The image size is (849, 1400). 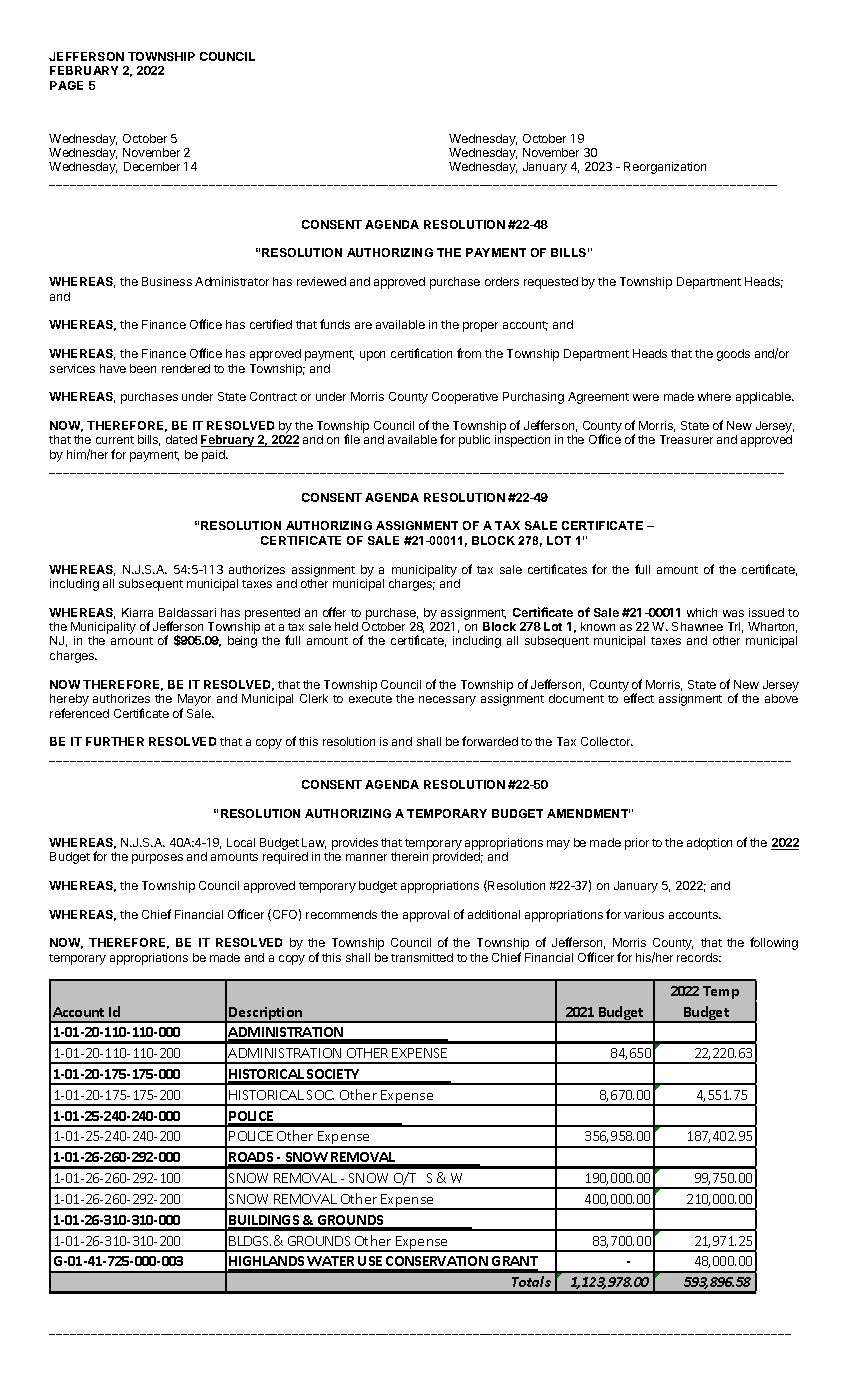 I want to click on public, so click(x=474, y=441).
